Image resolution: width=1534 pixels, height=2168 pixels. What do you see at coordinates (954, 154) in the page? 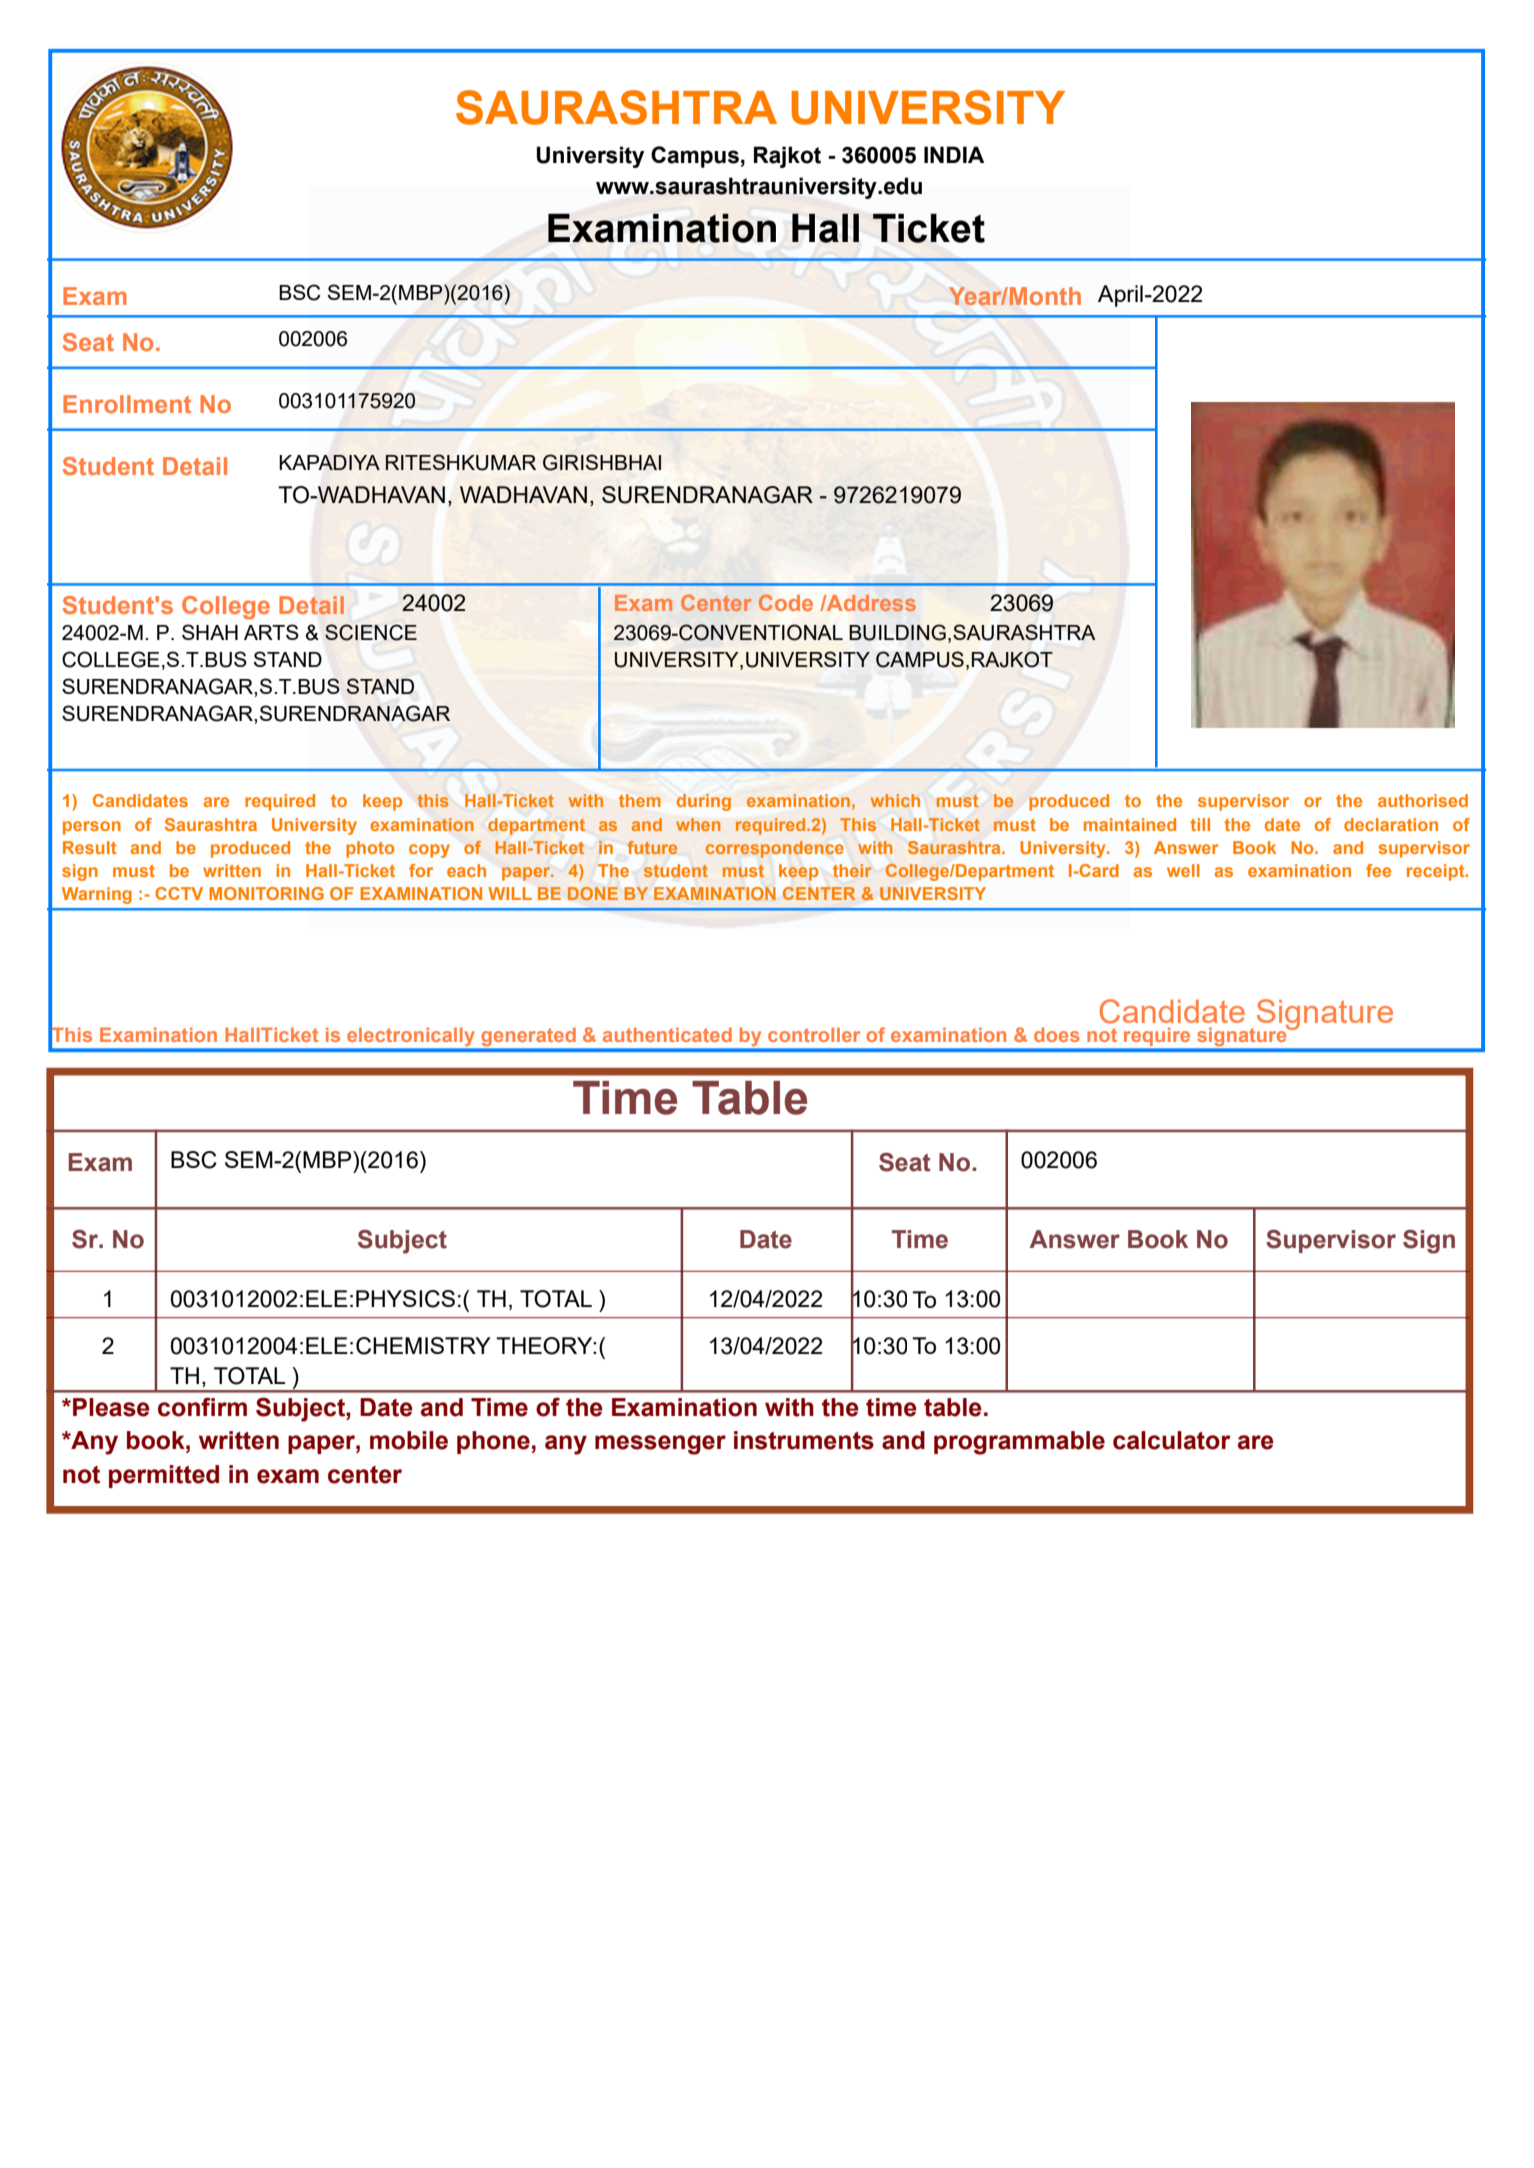
I see `INDIA` at bounding box center [954, 154].
